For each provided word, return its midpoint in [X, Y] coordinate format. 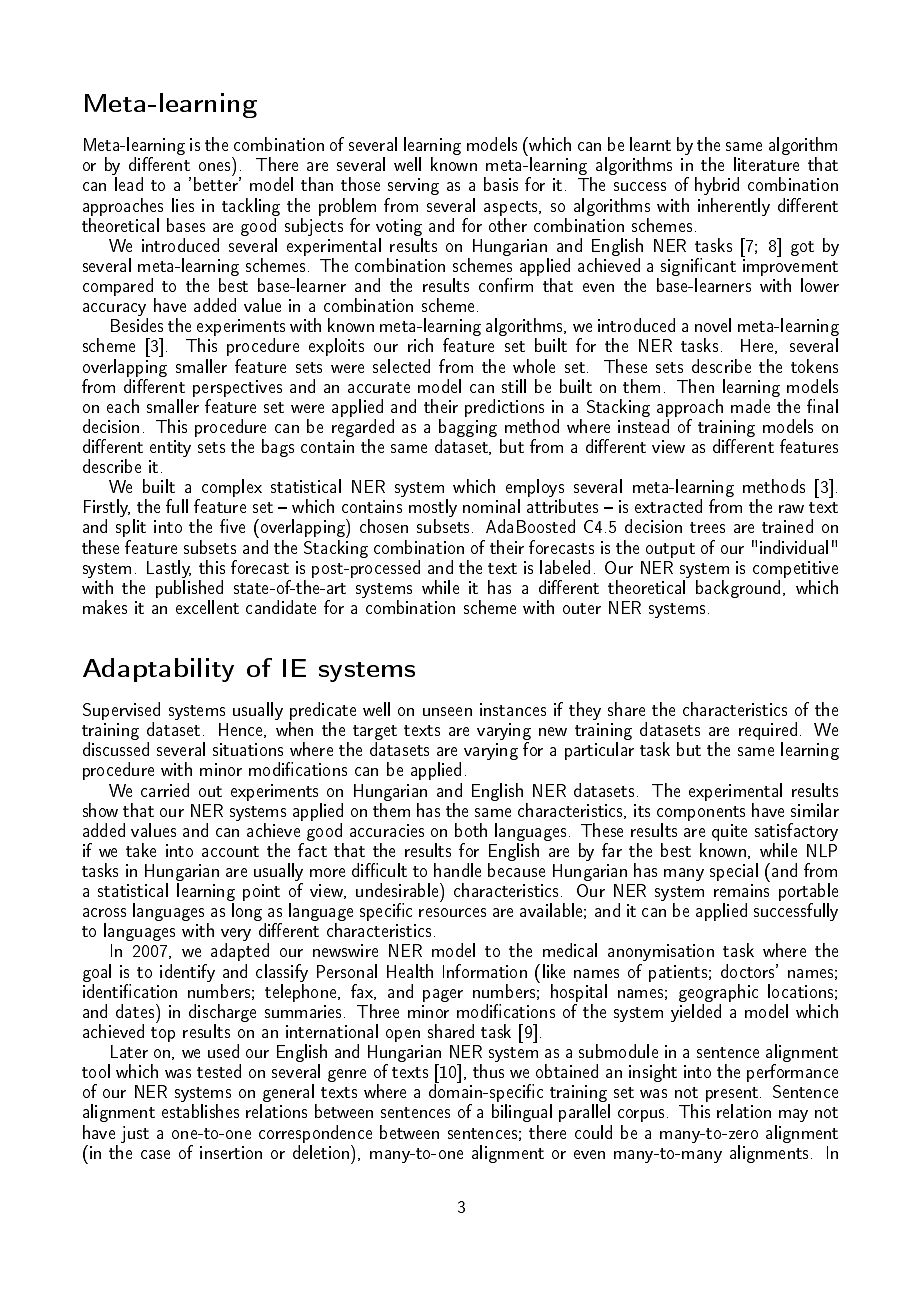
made [750, 406]
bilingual [522, 1113]
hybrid [717, 186]
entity [170, 448]
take [141, 850]
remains [741, 890]
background [738, 589]
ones [214, 166]
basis [501, 184]
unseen [447, 711]
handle [457, 870]
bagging [468, 429]
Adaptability [158, 670]
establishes [200, 1111]
